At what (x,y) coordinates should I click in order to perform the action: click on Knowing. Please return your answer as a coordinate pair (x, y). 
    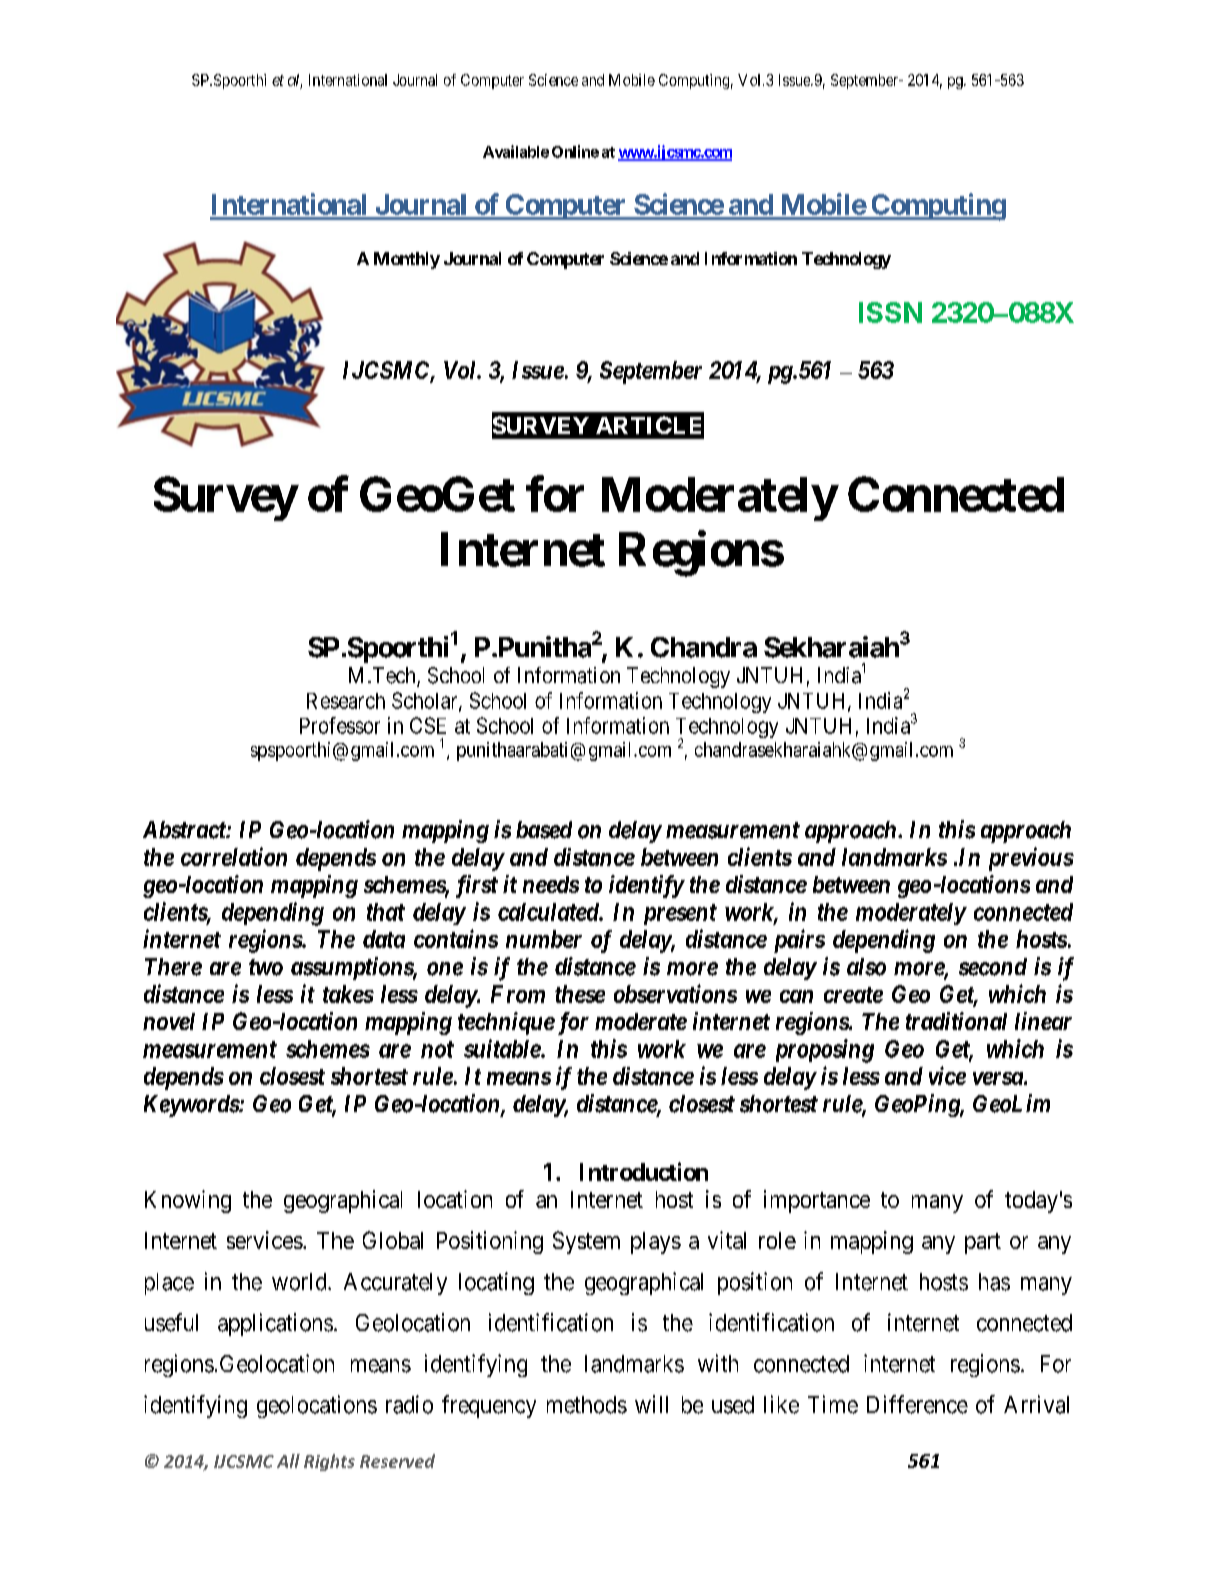
    Looking at the image, I should click on (188, 1201).
